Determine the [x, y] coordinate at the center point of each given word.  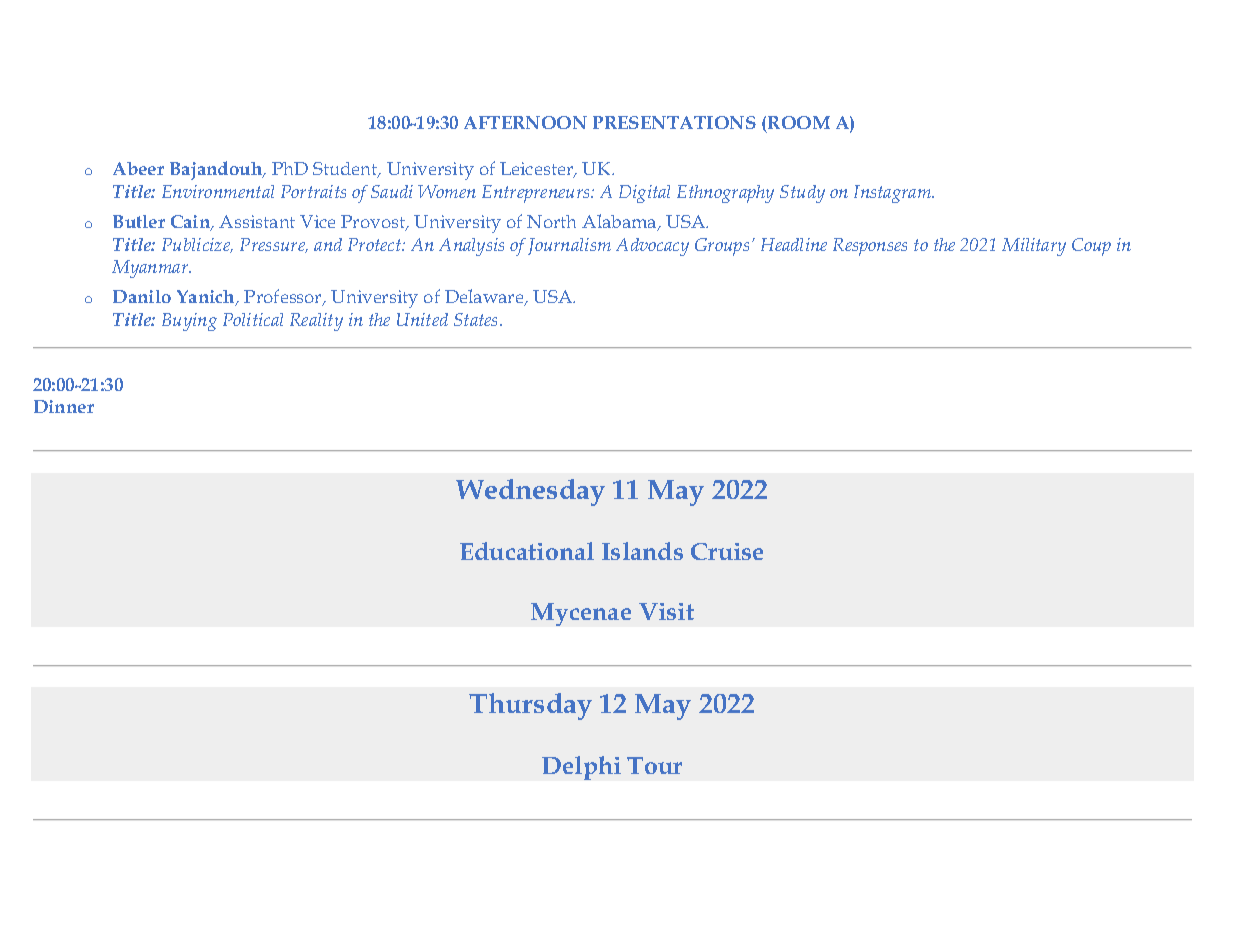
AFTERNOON [525, 122]
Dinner [64, 406]
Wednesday [530, 492]
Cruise [727, 551]
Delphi [581, 768]
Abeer [138, 168]
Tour [654, 765]
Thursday [530, 706]
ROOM [799, 122]
